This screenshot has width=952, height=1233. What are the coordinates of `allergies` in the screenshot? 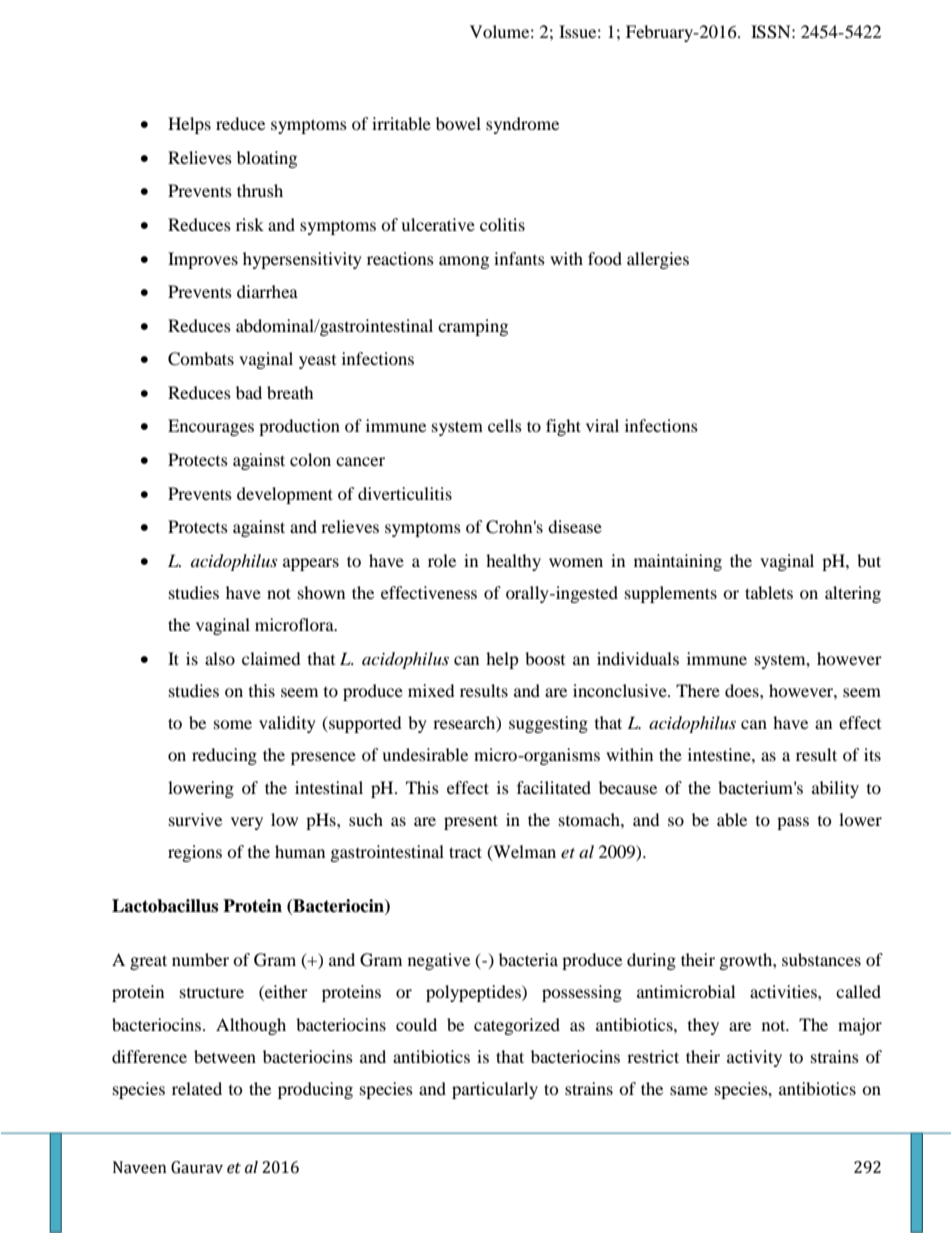 It's located at (658, 260).
